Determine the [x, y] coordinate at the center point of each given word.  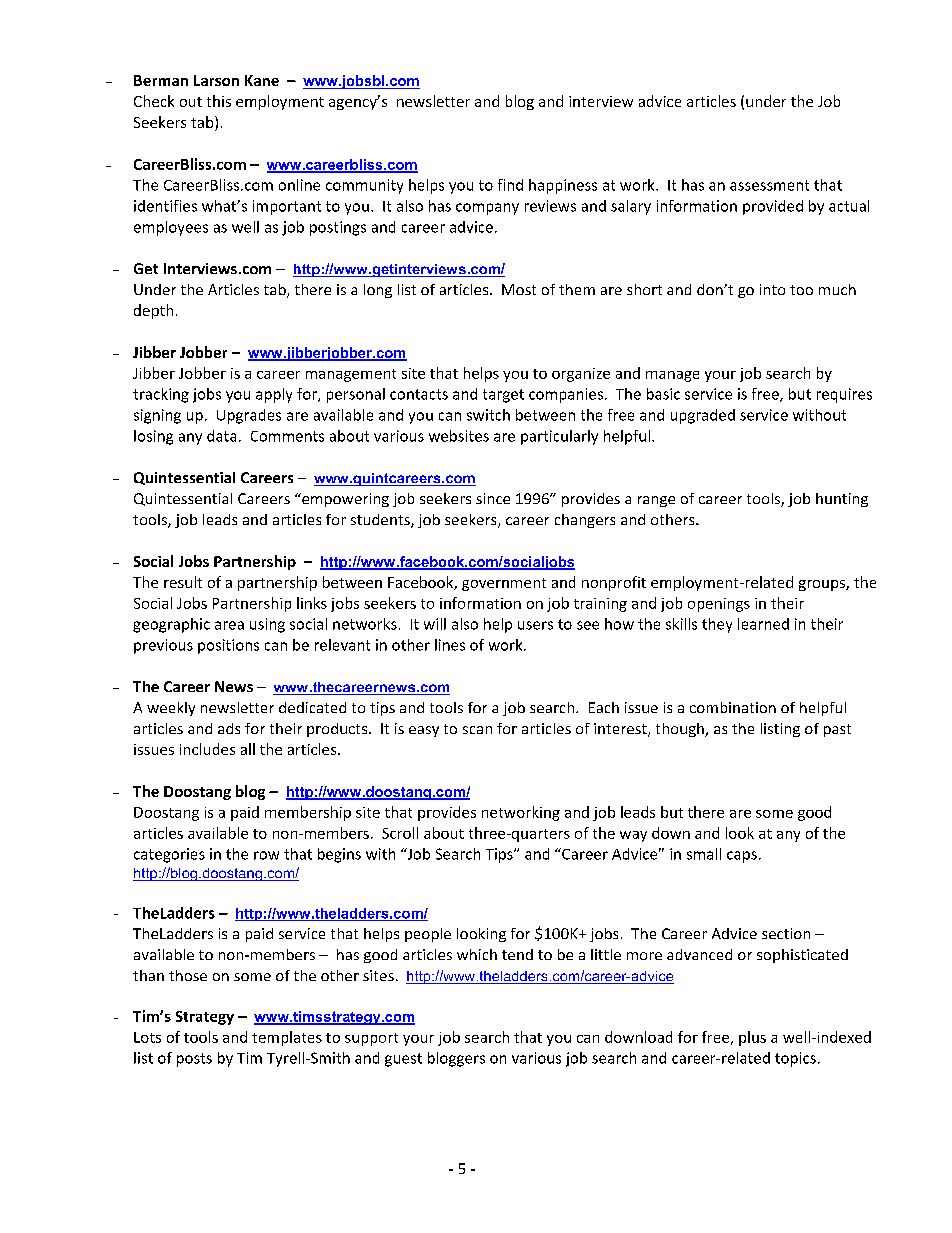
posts [194, 1060]
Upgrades [249, 416]
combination [733, 707]
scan [477, 730]
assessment [769, 185]
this [219, 101]
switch [488, 415]
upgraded [703, 416]
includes [207, 749]
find [510, 185]
